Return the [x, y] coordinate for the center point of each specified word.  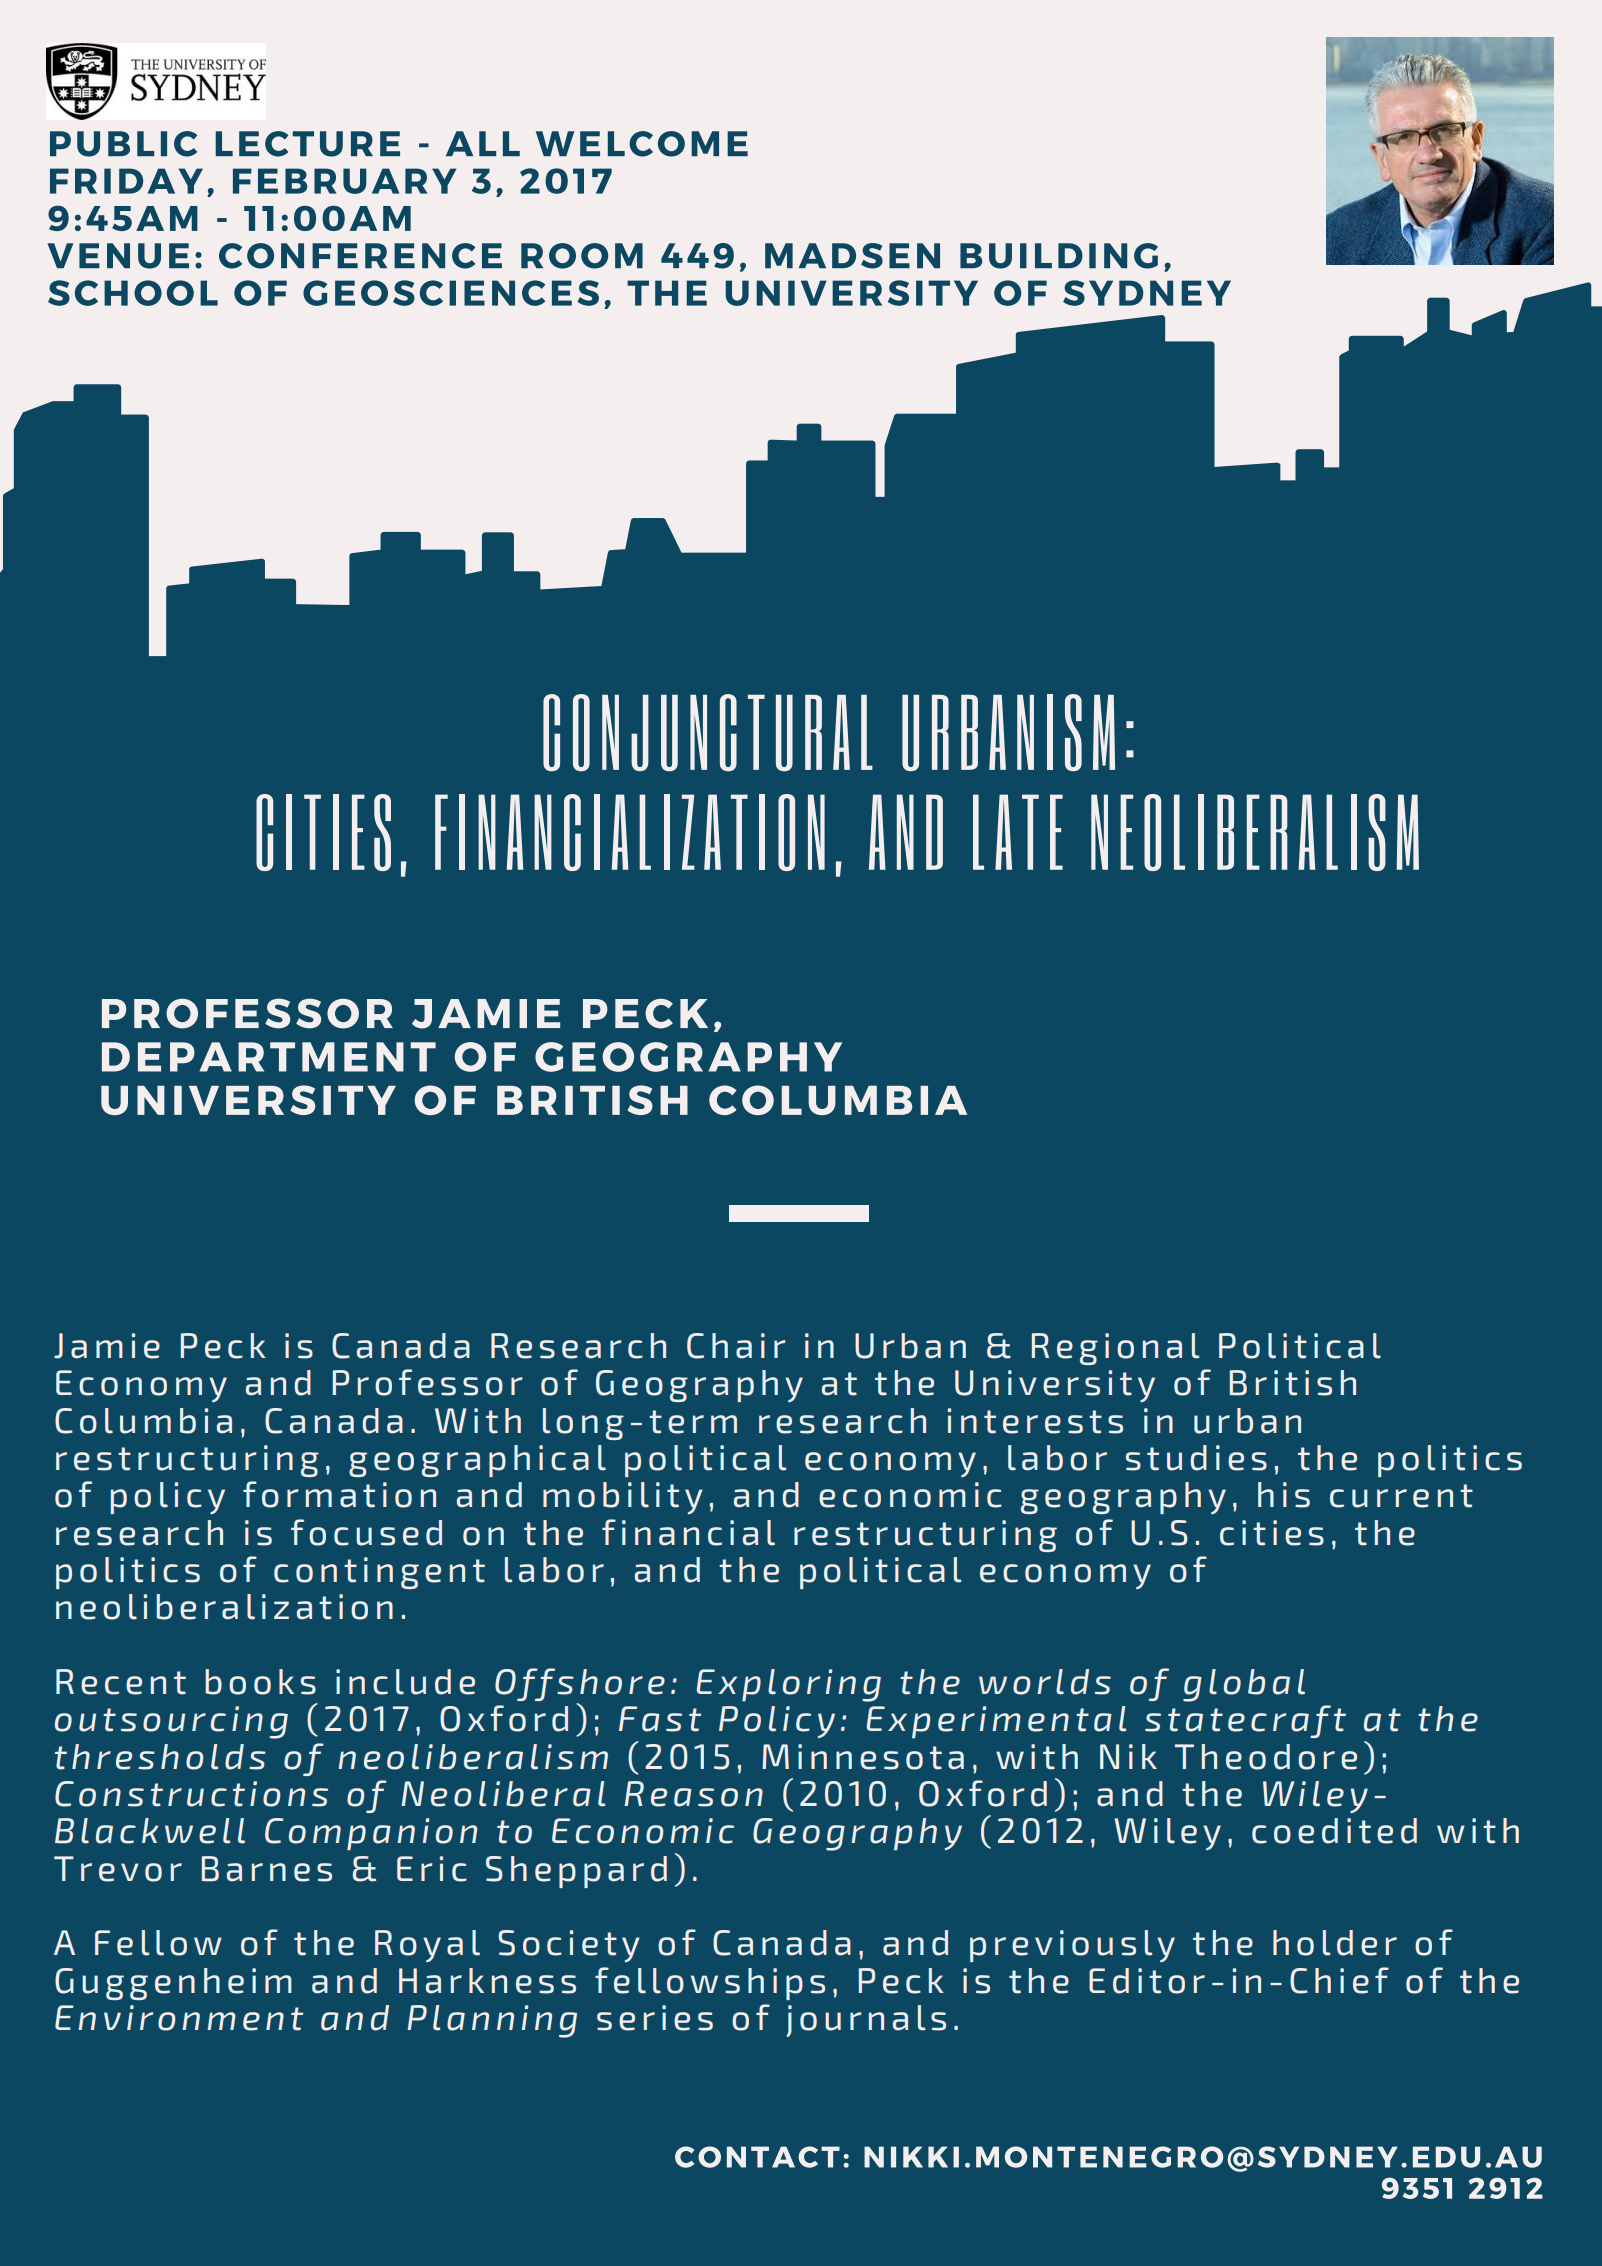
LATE [1018, 832]
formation [339, 1494]
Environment [179, 2018]
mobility [623, 1498]
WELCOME [642, 144]
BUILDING [1059, 256]
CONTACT [757, 2157]
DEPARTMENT [269, 1057]
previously [1072, 1946]
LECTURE [307, 144]
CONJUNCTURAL [708, 732]
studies [1196, 1458]
